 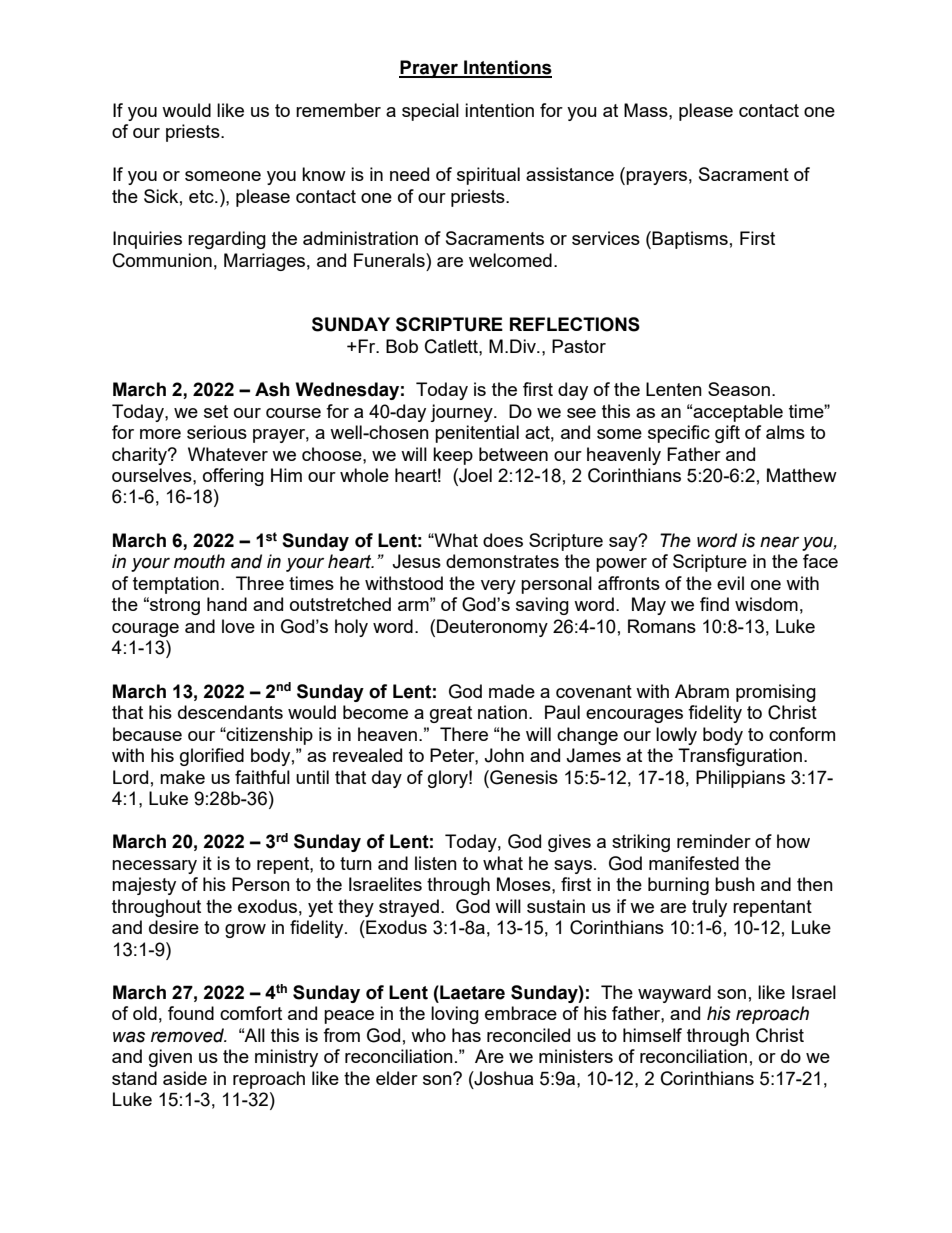 I want to click on There, so click(x=464, y=734).
